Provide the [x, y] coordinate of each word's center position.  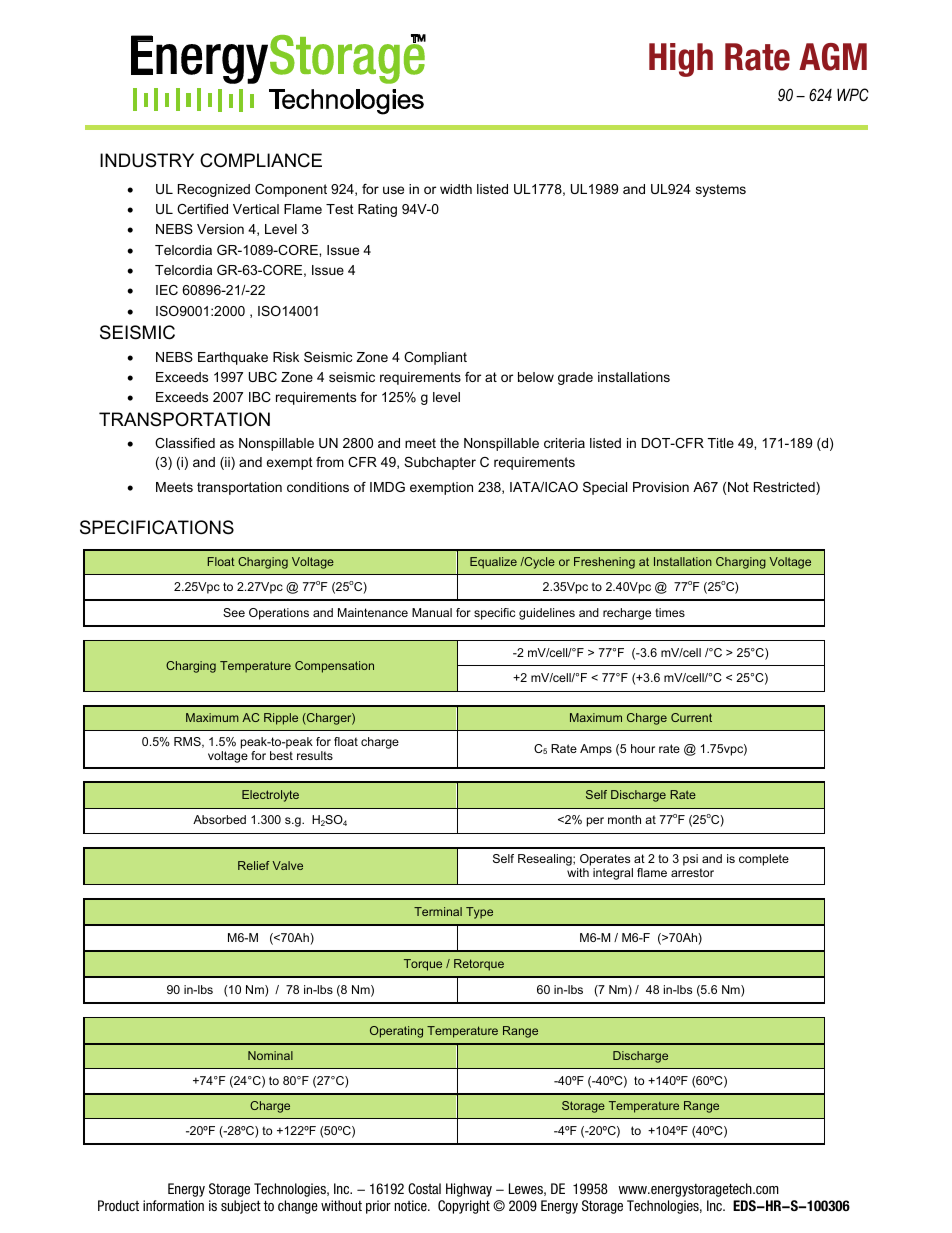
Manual [432, 612]
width [456, 189]
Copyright [464, 1207]
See [234, 612]
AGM [833, 57]
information [173, 1205]
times [670, 612]
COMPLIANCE [261, 160]
